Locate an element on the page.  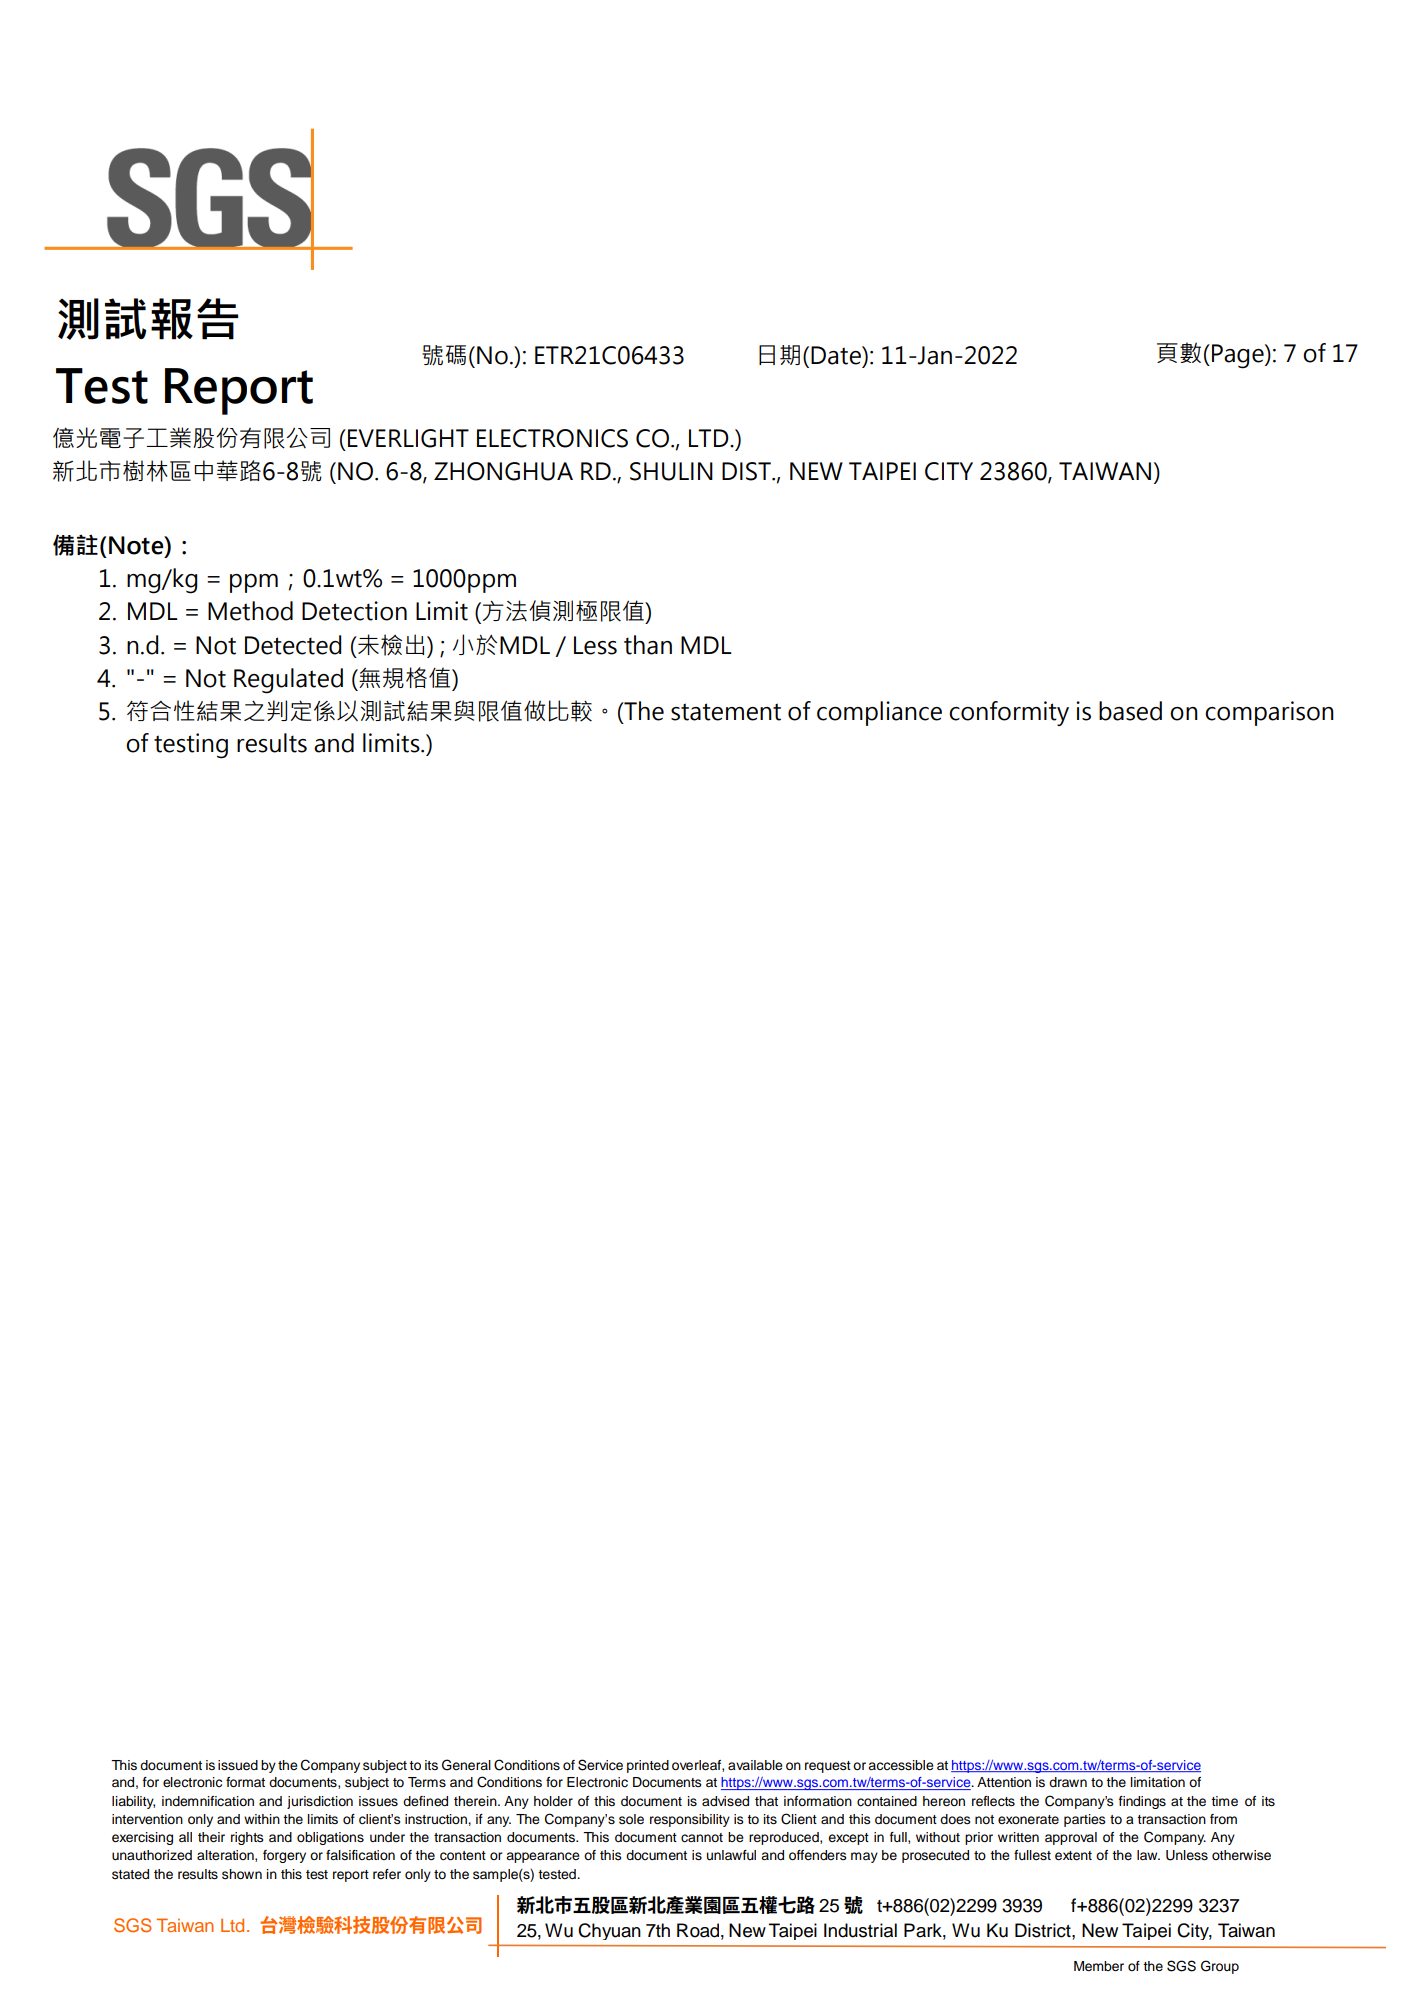
drawn is located at coordinates (1068, 1782).
